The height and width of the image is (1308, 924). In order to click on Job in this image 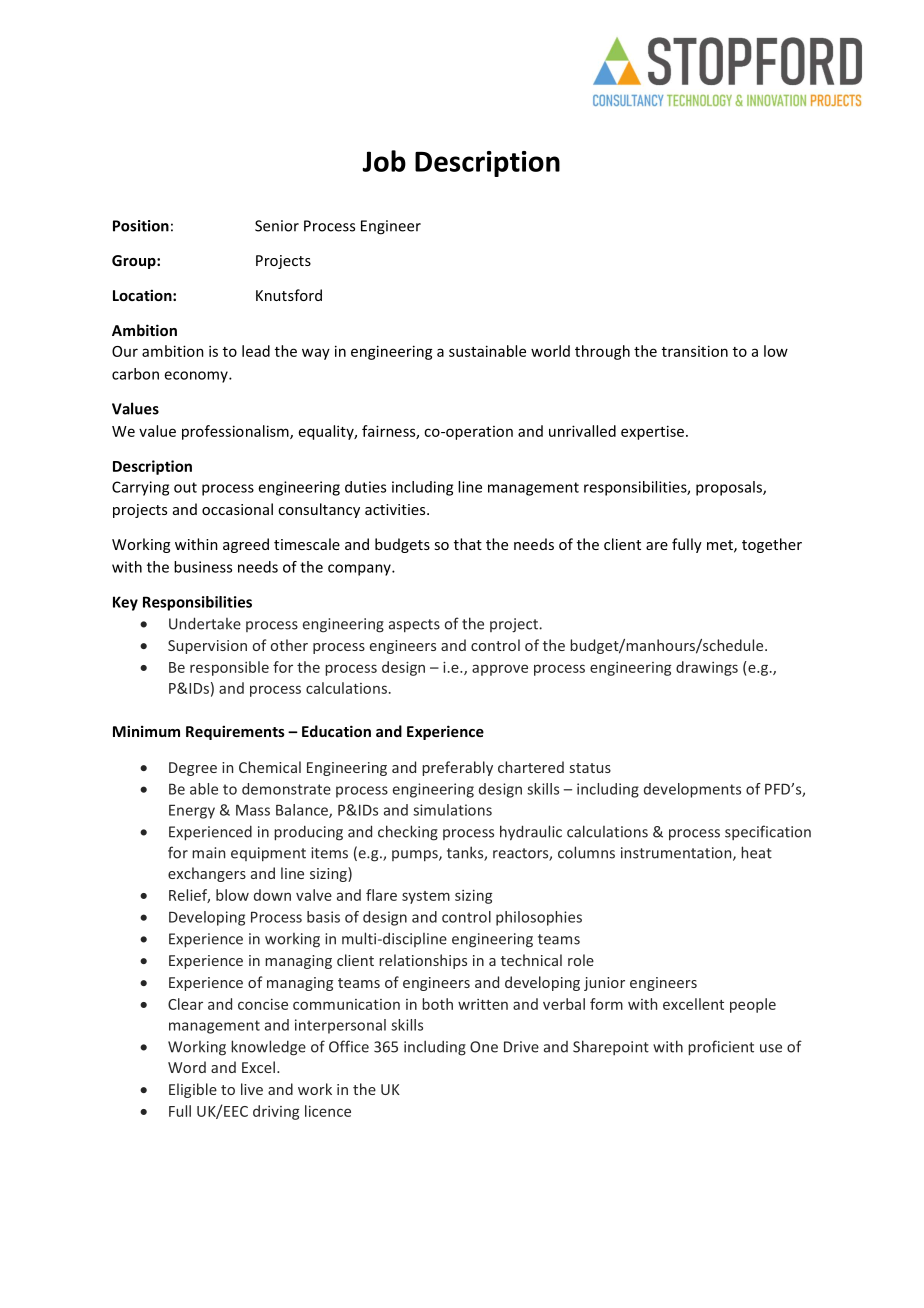, I will do `click(384, 161)`.
